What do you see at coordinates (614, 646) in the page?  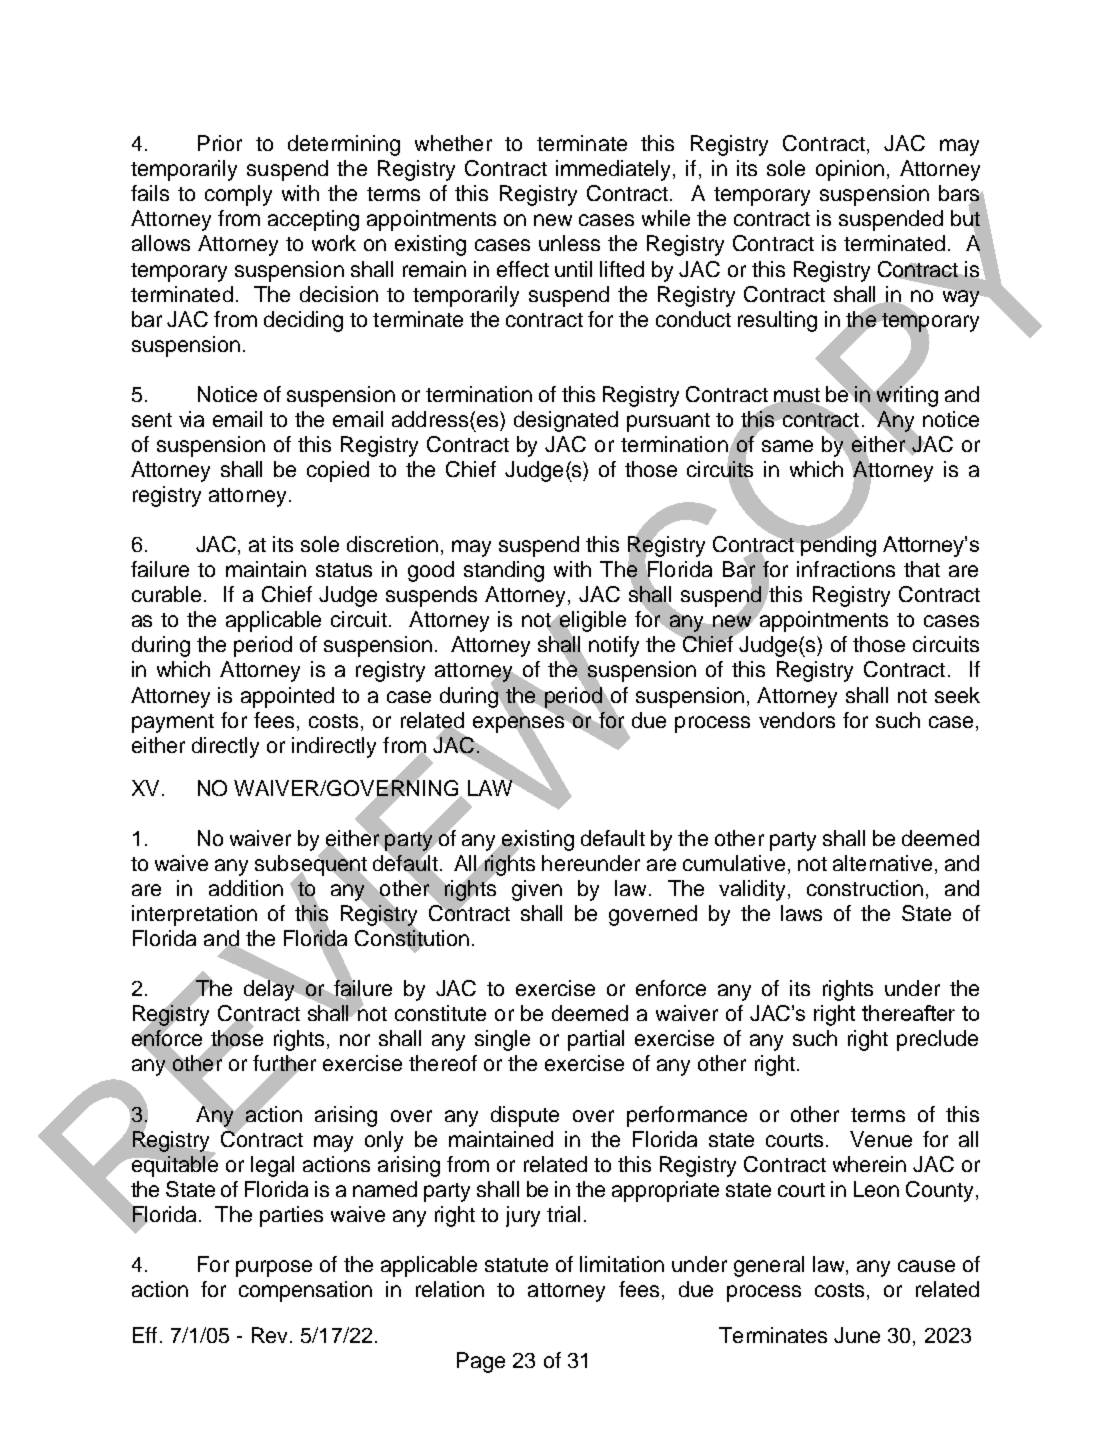 I see `notify` at bounding box center [614, 646].
